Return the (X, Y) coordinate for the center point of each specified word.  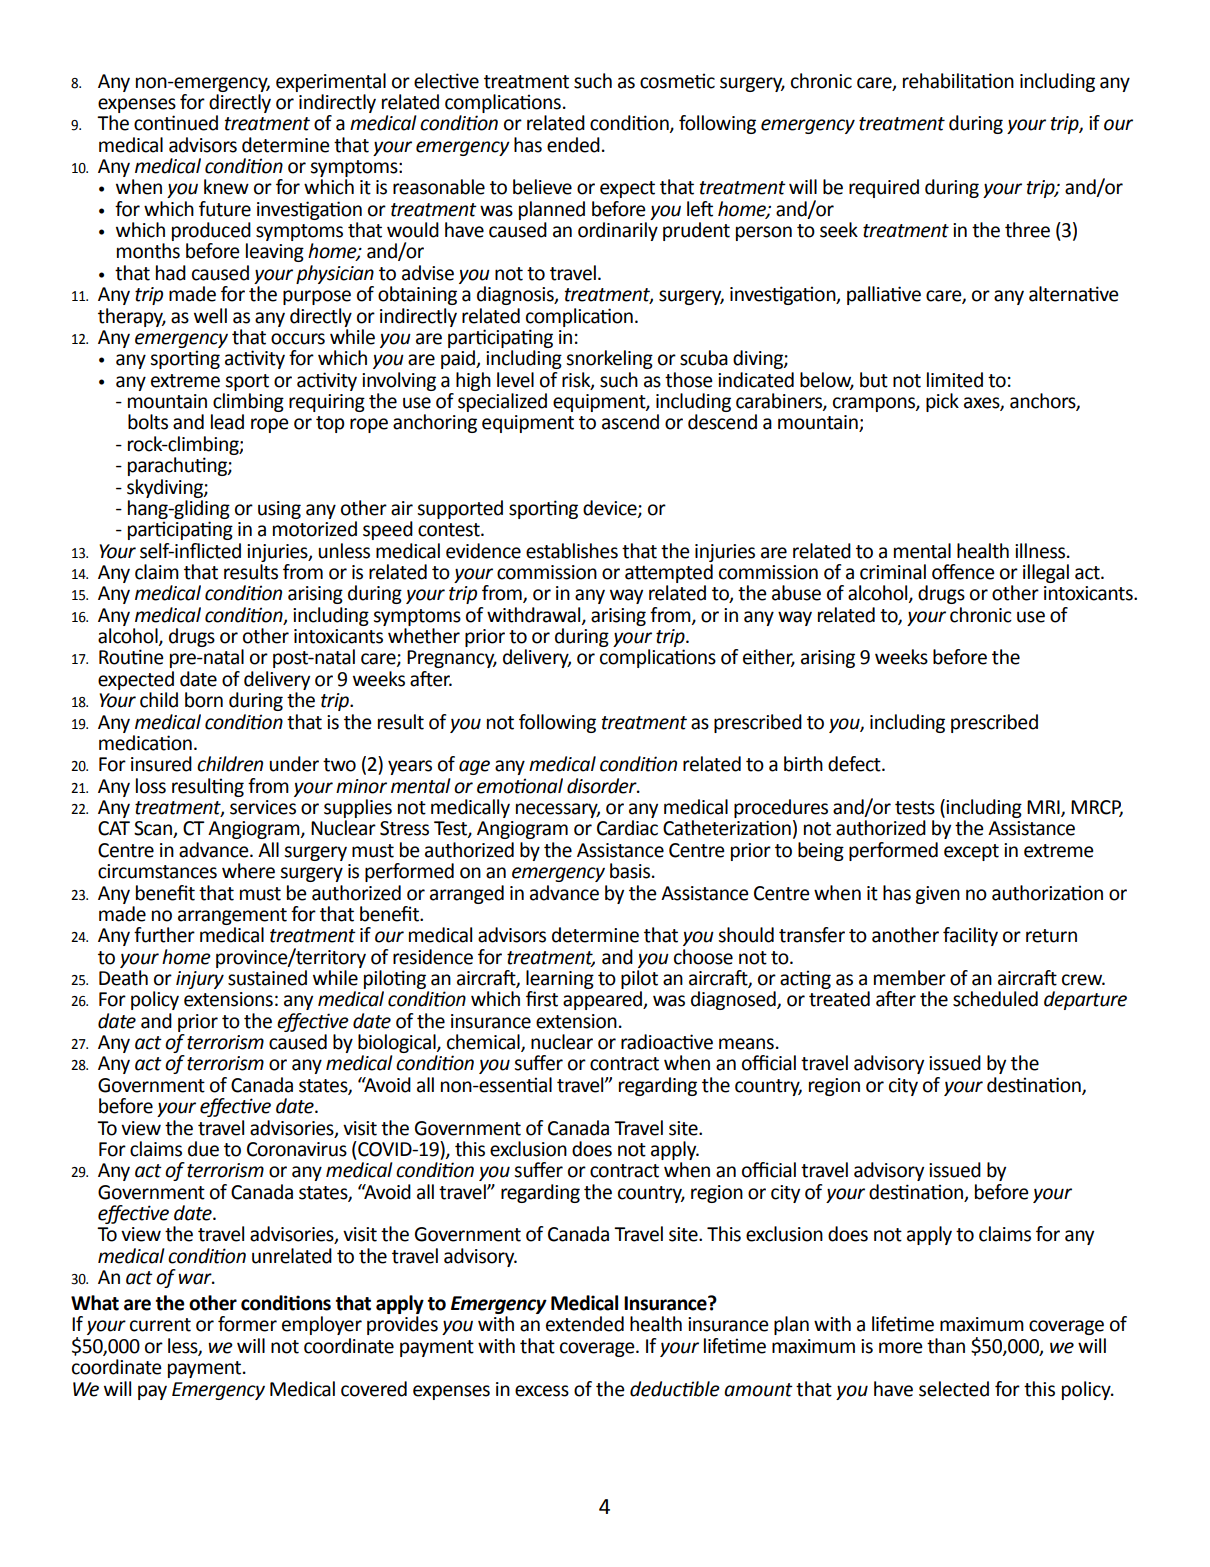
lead (227, 422)
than (946, 1346)
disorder (603, 786)
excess (542, 1391)
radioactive (667, 1042)
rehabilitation (958, 81)
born (204, 700)
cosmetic (677, 81)
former (247, 1324)
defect (855, 764)
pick (942, 402)
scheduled (995, 999)
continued (176, 123)
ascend (630, 422)
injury (200, 980)
